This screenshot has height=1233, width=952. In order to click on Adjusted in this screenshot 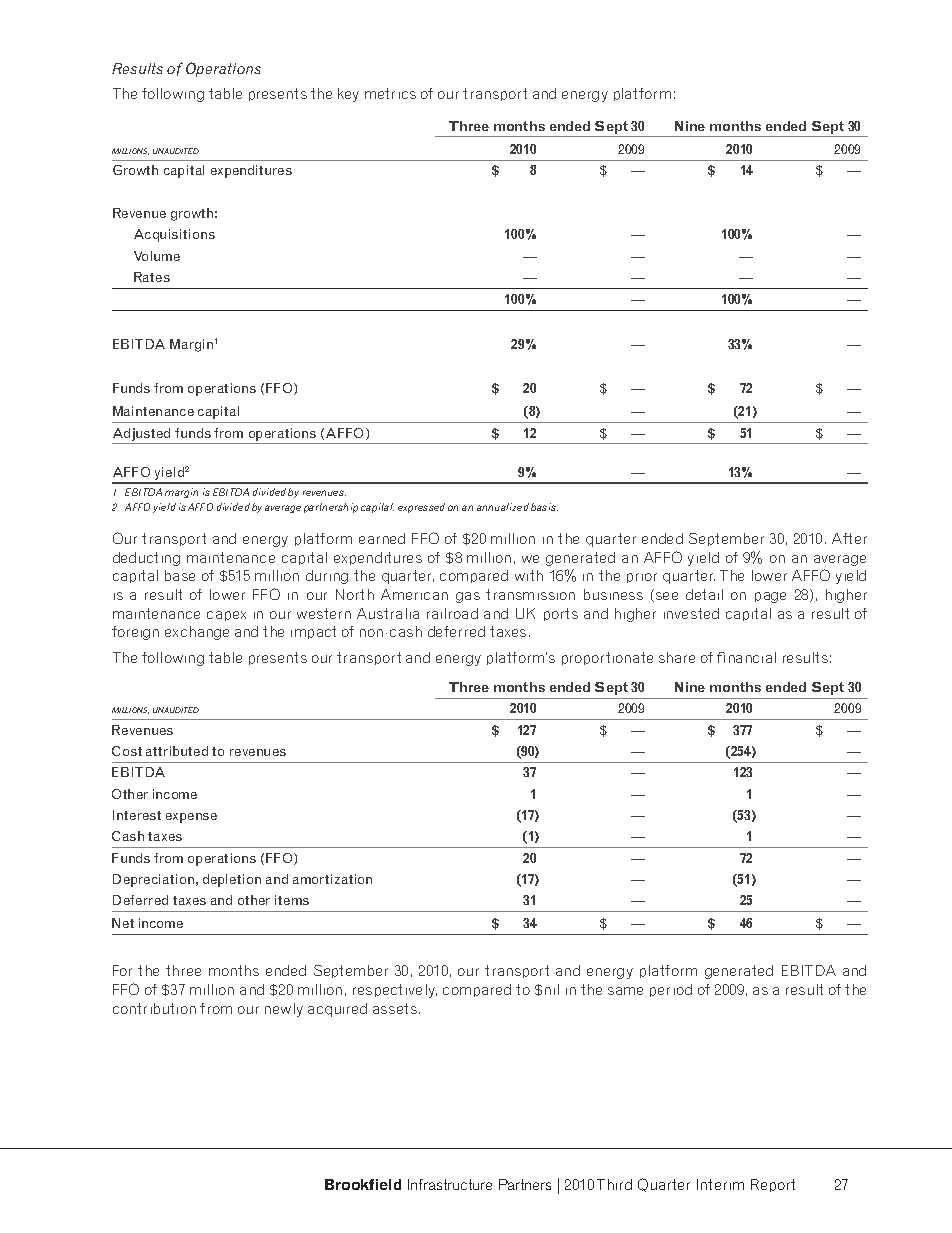, I will do `click(141, 434)`.
